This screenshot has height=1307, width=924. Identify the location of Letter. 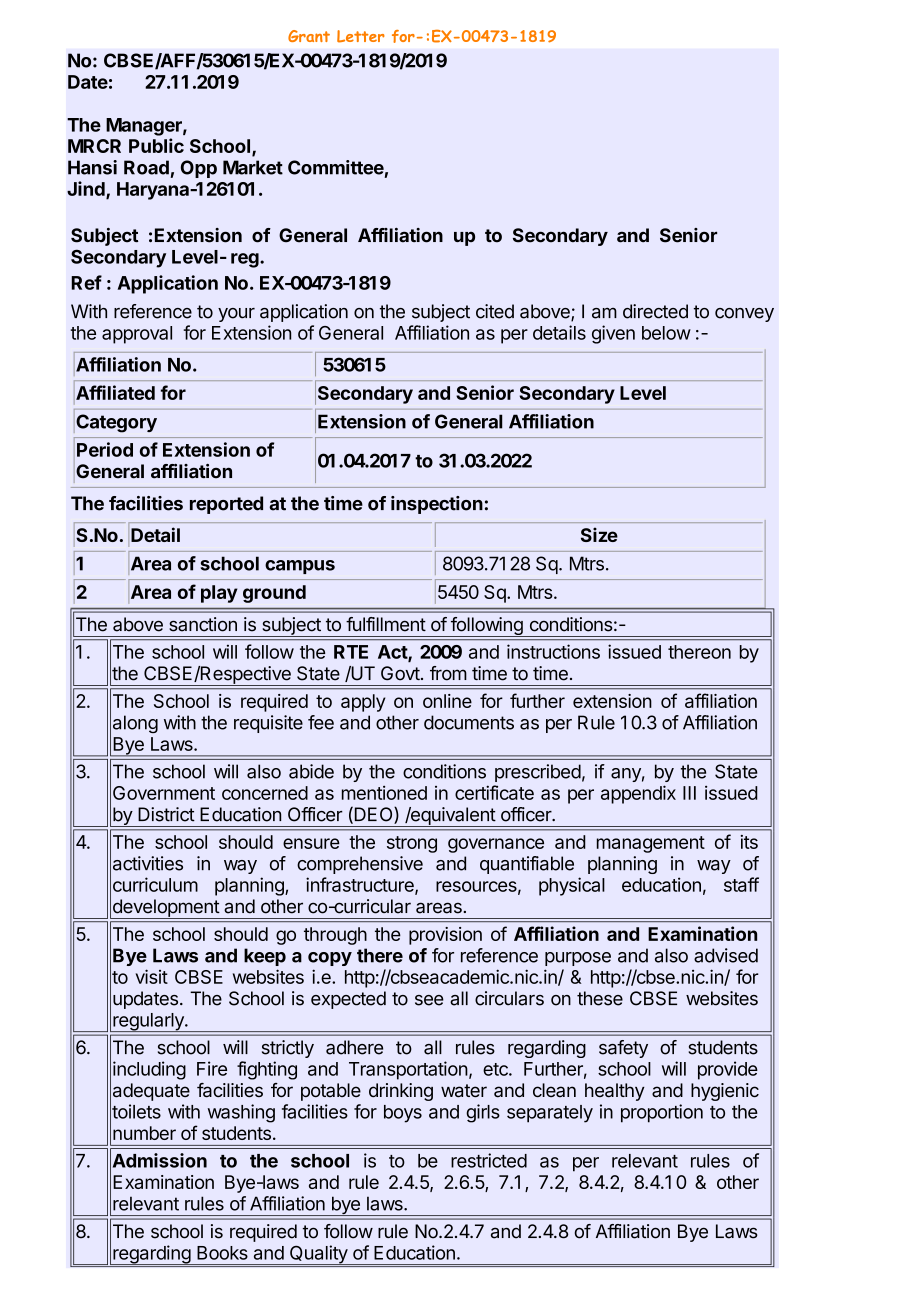
(361, 36).
